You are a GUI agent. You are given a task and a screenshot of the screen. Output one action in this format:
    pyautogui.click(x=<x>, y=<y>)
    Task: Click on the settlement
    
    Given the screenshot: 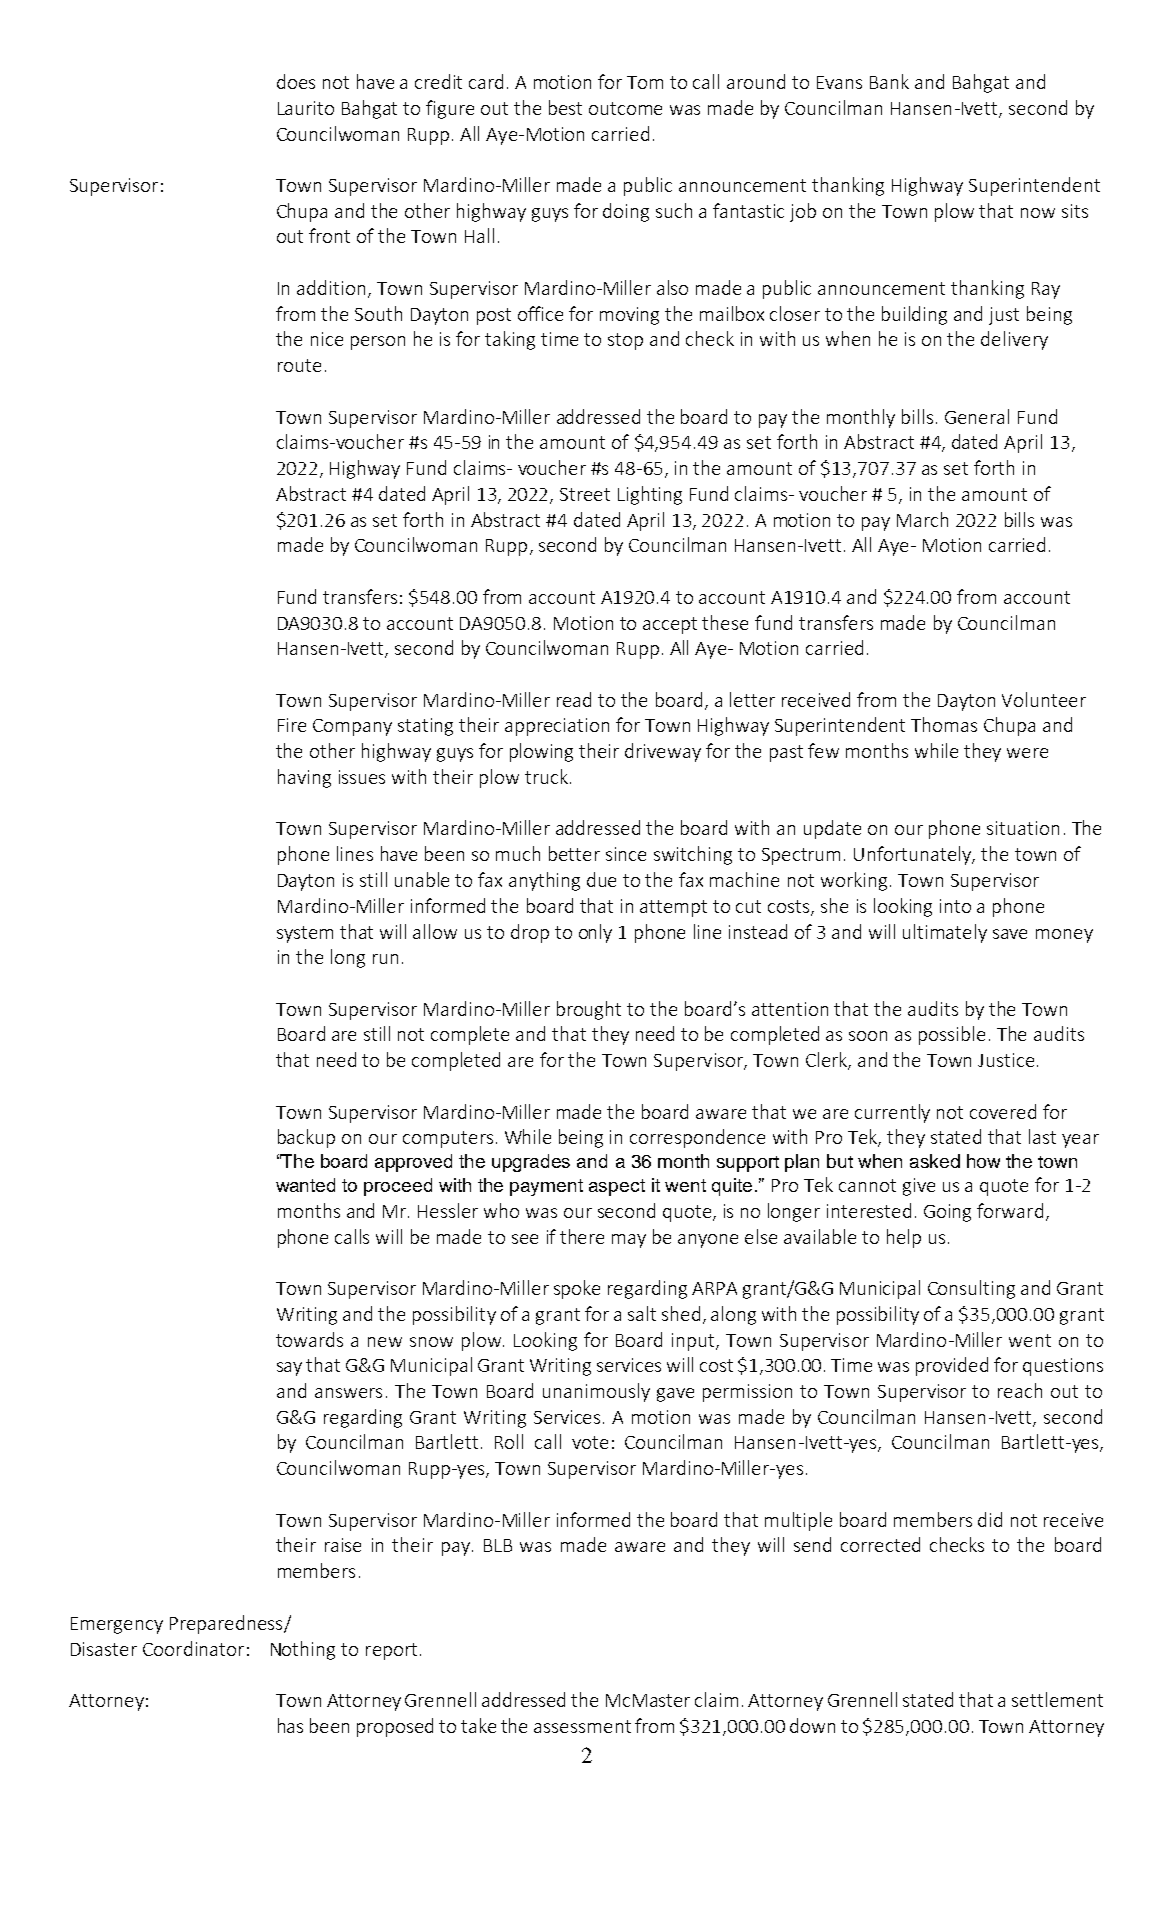 What is the action you would take?
    pyautogui.click(x=1057, y=1699)
